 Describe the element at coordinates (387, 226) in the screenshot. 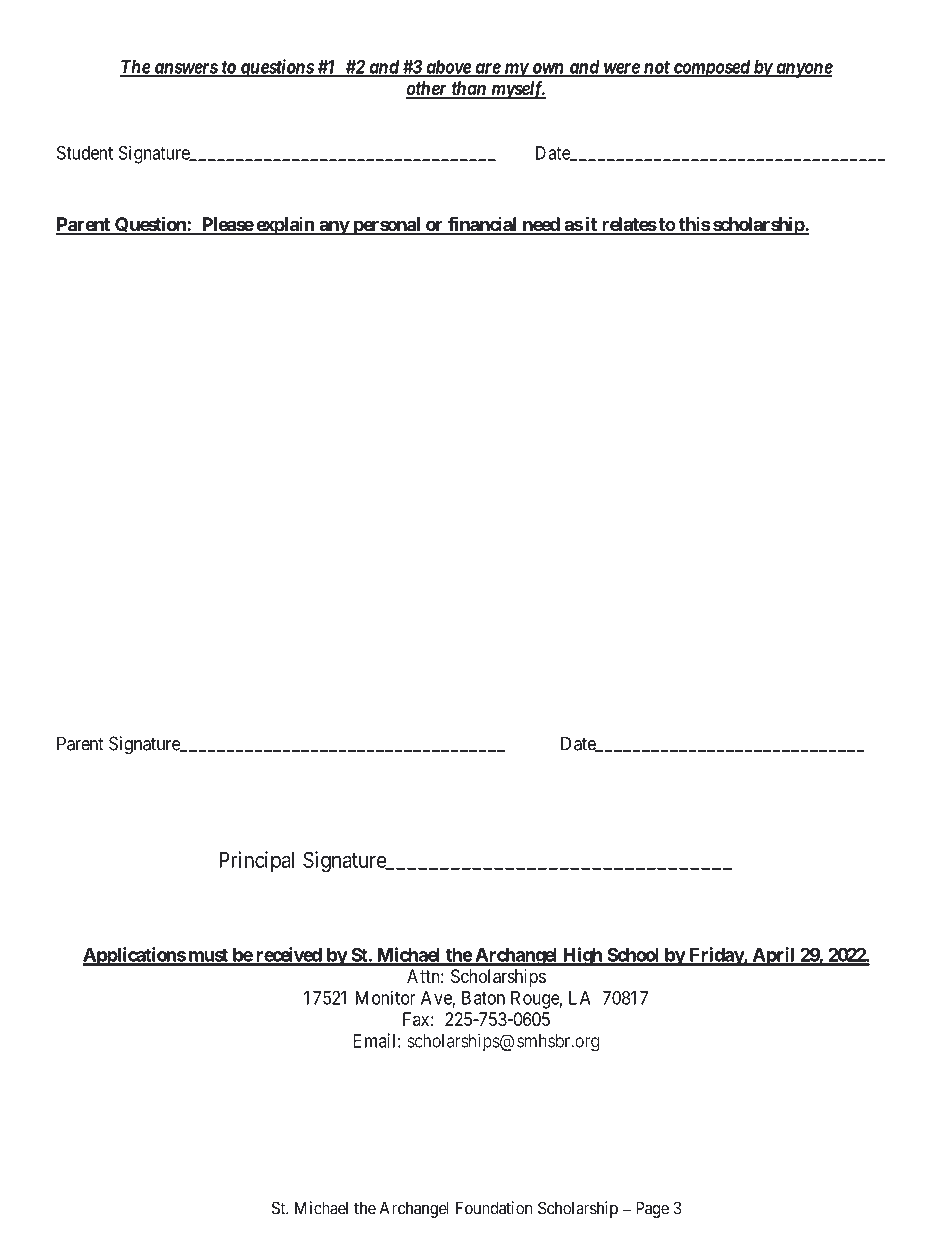

I see `personal` at that location.
